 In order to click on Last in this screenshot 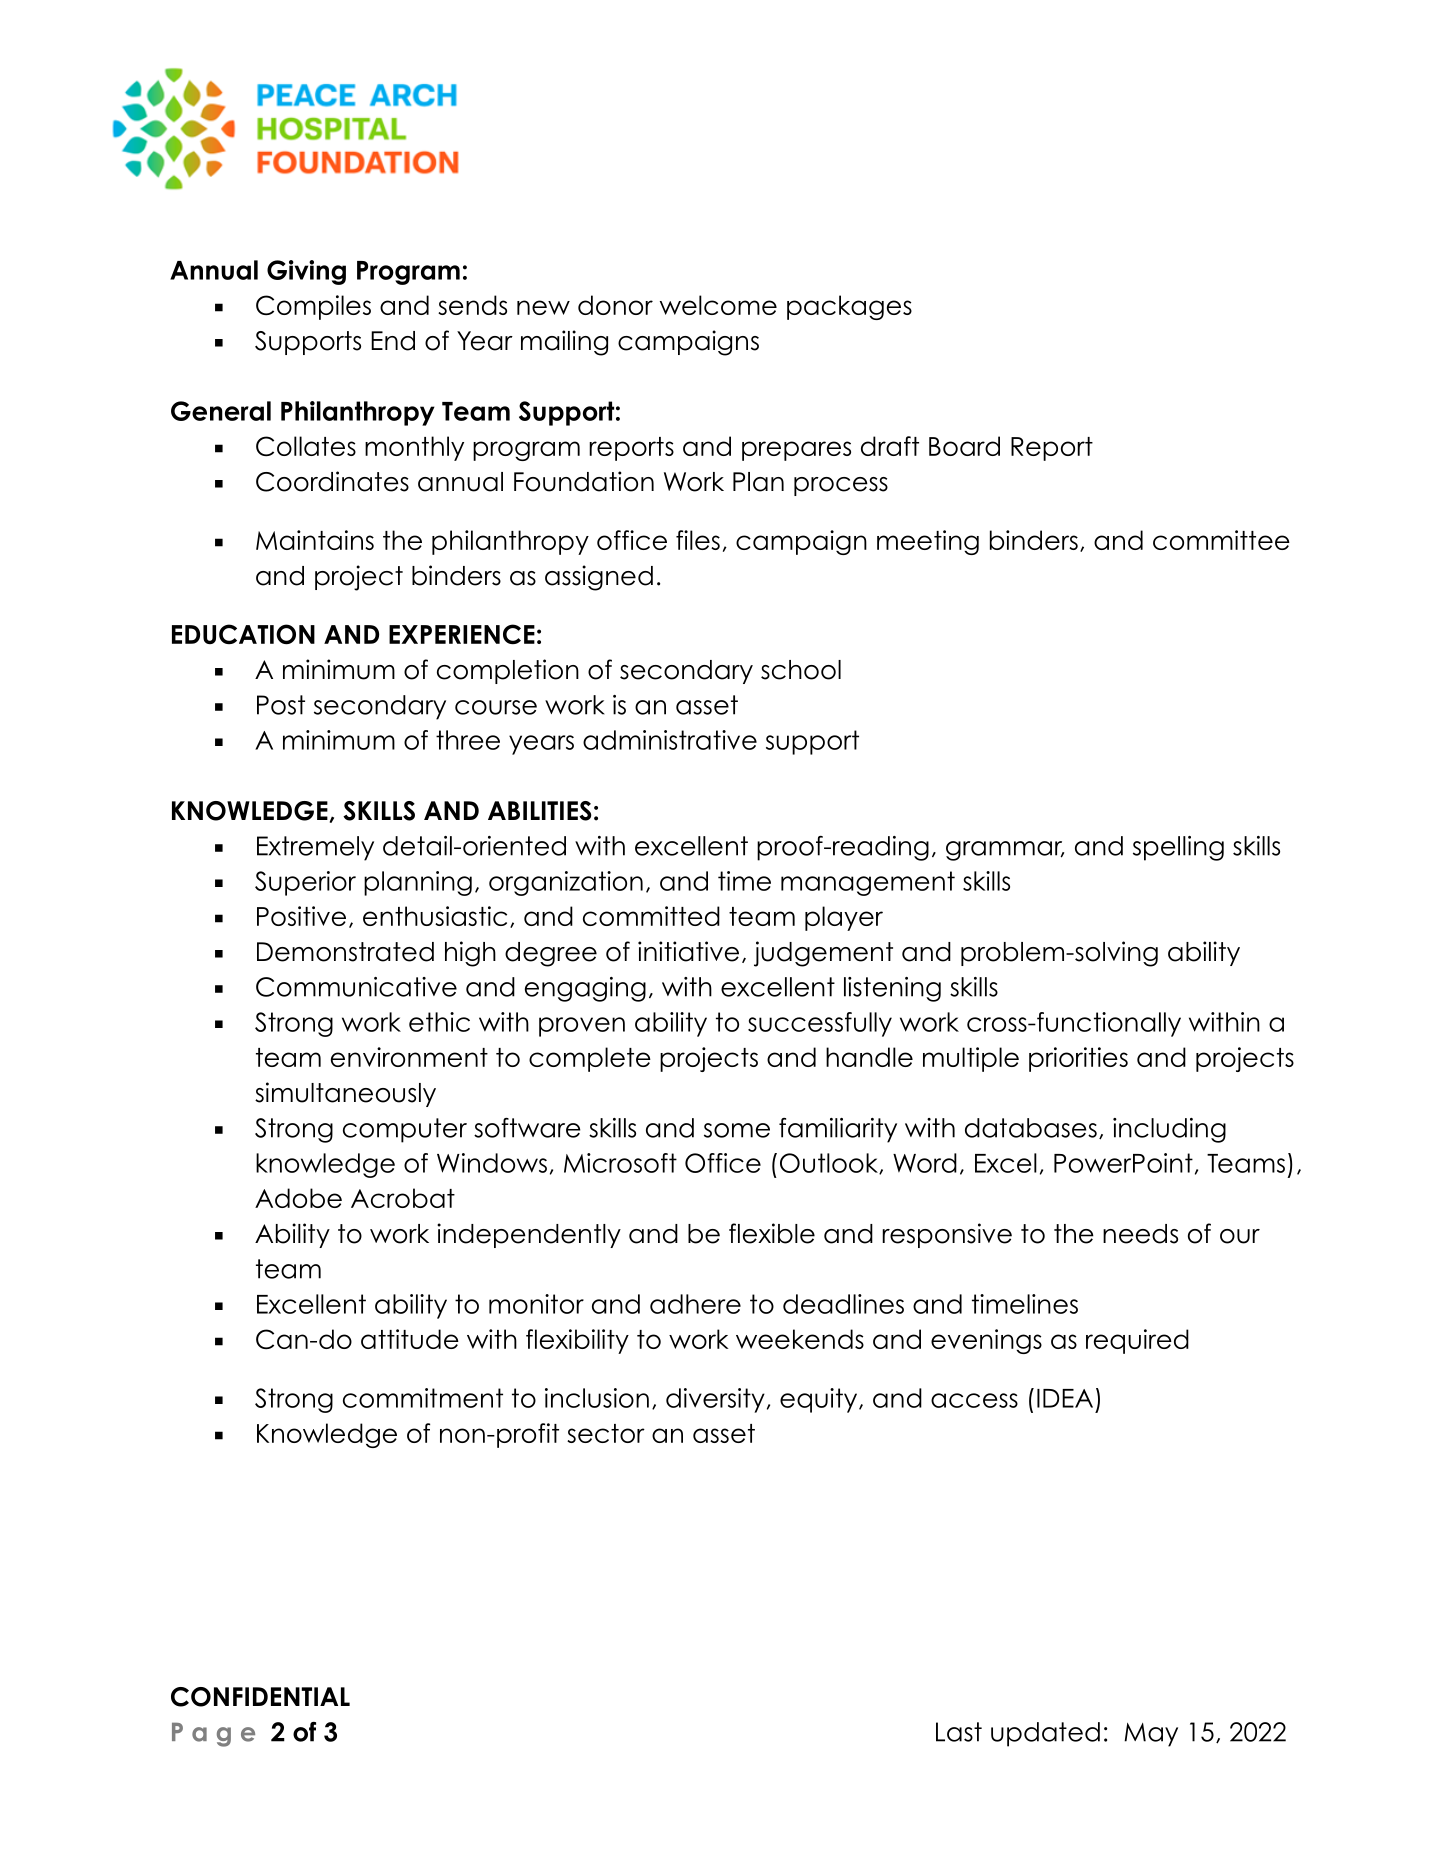, I will do `click(959, 1732)`.
